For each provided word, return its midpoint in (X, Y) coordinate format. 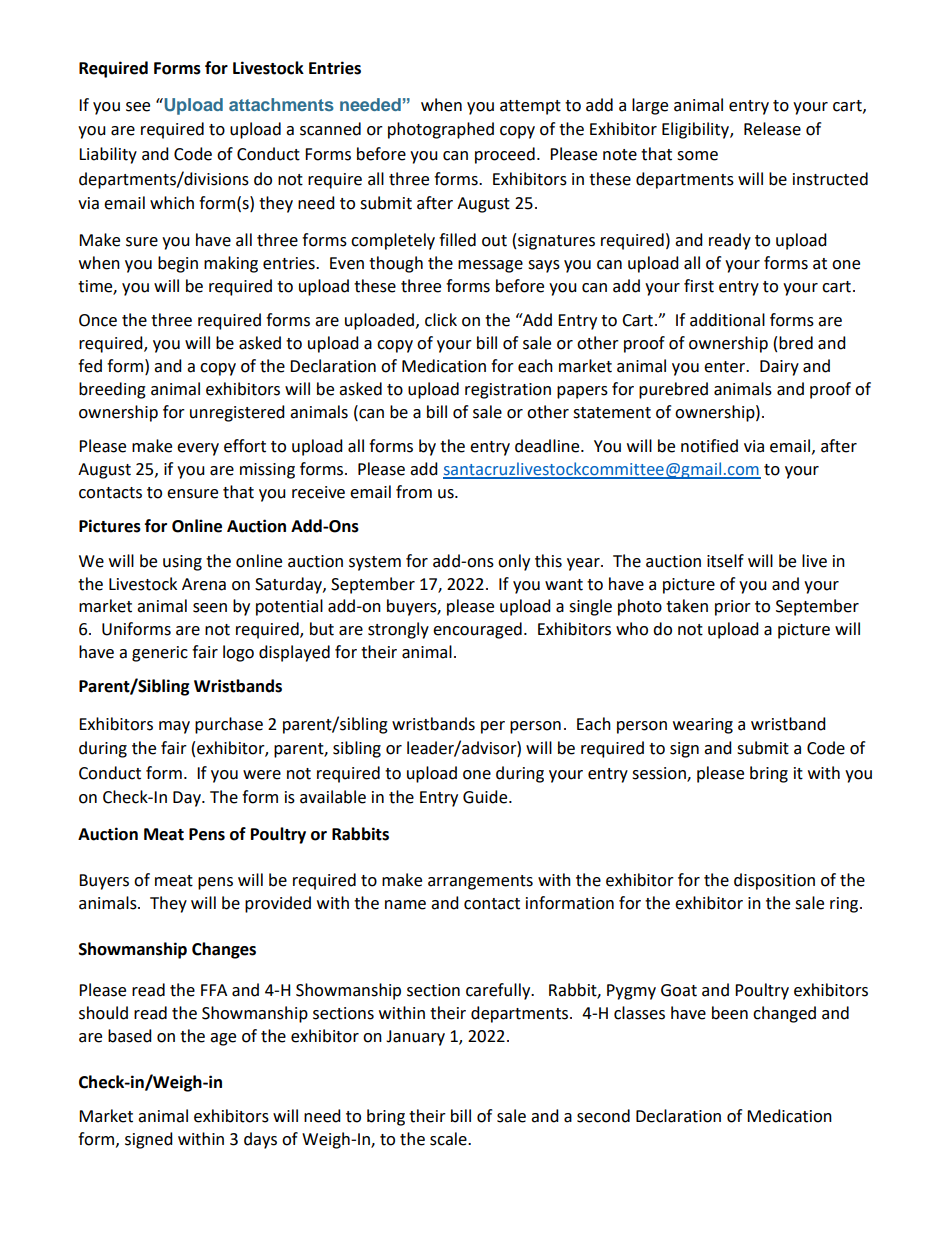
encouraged (477, 630)
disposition (774, 881)
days (260, 1140)
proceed (505, 155)
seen (210, 608)
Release (772, 129)
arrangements (480, 882)
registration (508, 391)
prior (733, 608)
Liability (108, 155)
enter (726, 367)
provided (278, 904)
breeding (112, 390)
